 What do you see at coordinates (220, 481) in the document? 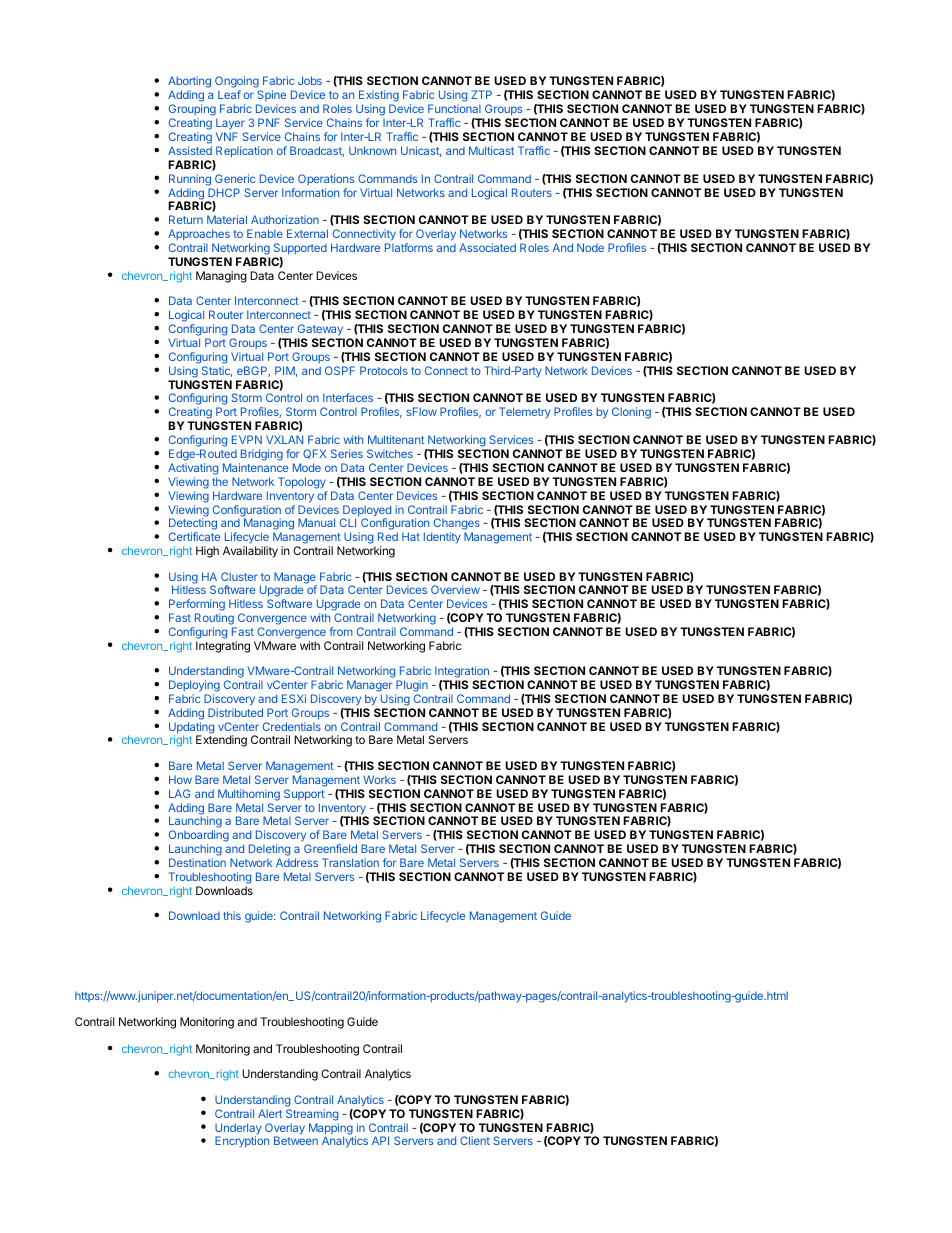
I see `the` at bounding box center [220, 481].
